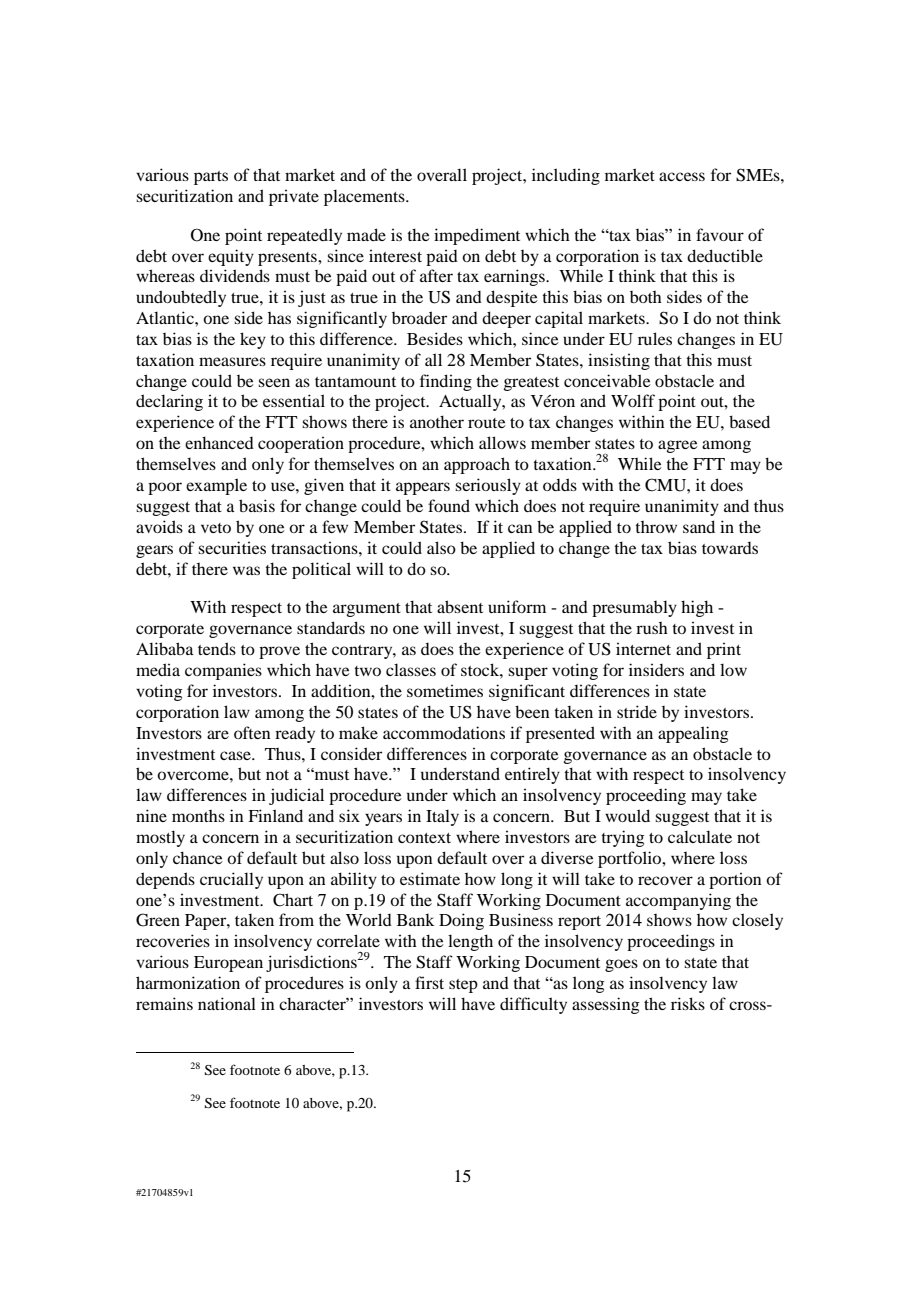  What do you see at coordinates (477, 236) in the screenshot?
I see `impediment` at bounding box center [477, 236].
